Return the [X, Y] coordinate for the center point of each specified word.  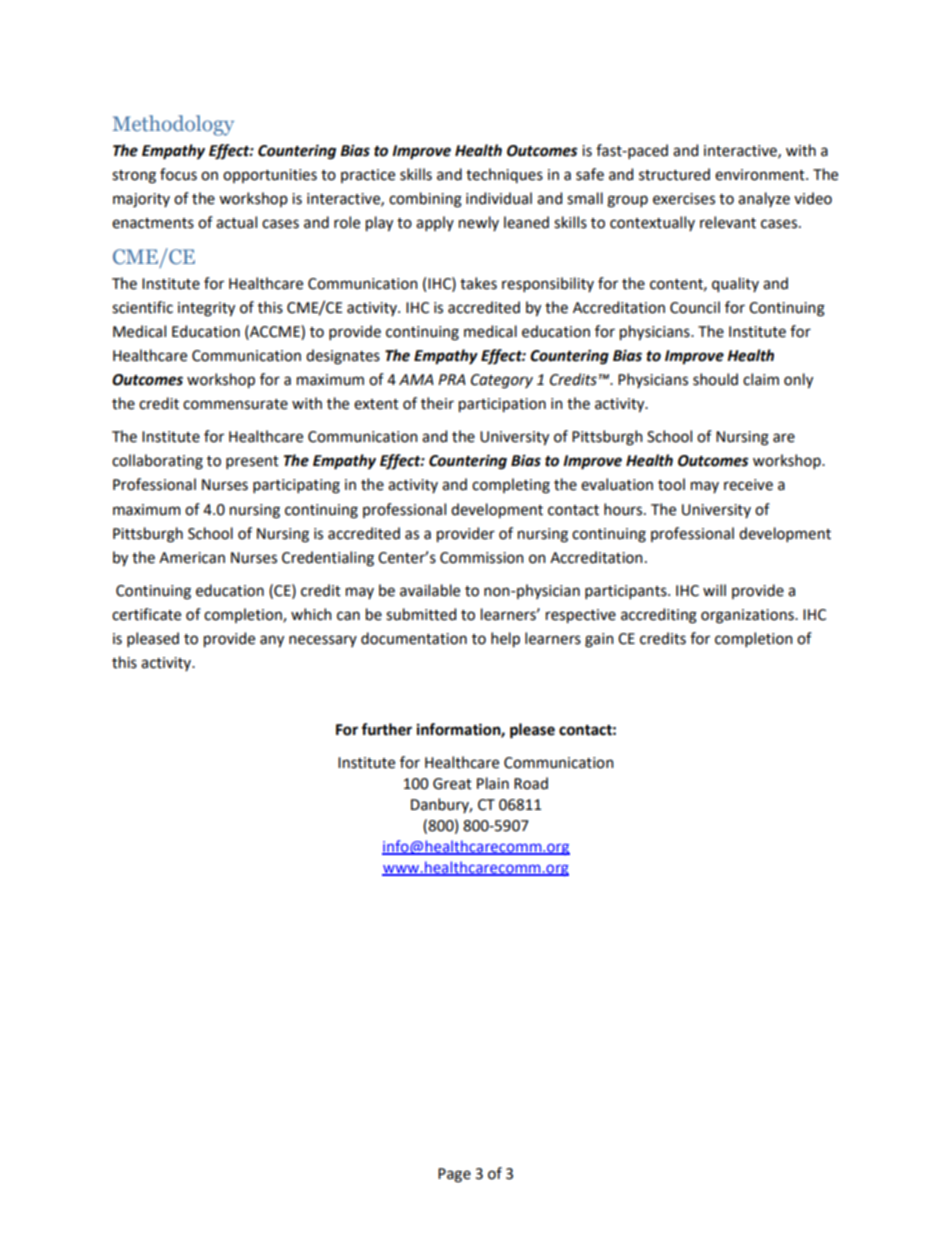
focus [178, 174]
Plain [493, 783]
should [715, 379]
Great [452, 784]
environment [761, 175]
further [386, 729]
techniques [504, 175]
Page [454, 1175]
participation [502, 405]
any [272, 641]
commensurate [235, 404]
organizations [748, 616]
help [505, 639]
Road [531, 783]
